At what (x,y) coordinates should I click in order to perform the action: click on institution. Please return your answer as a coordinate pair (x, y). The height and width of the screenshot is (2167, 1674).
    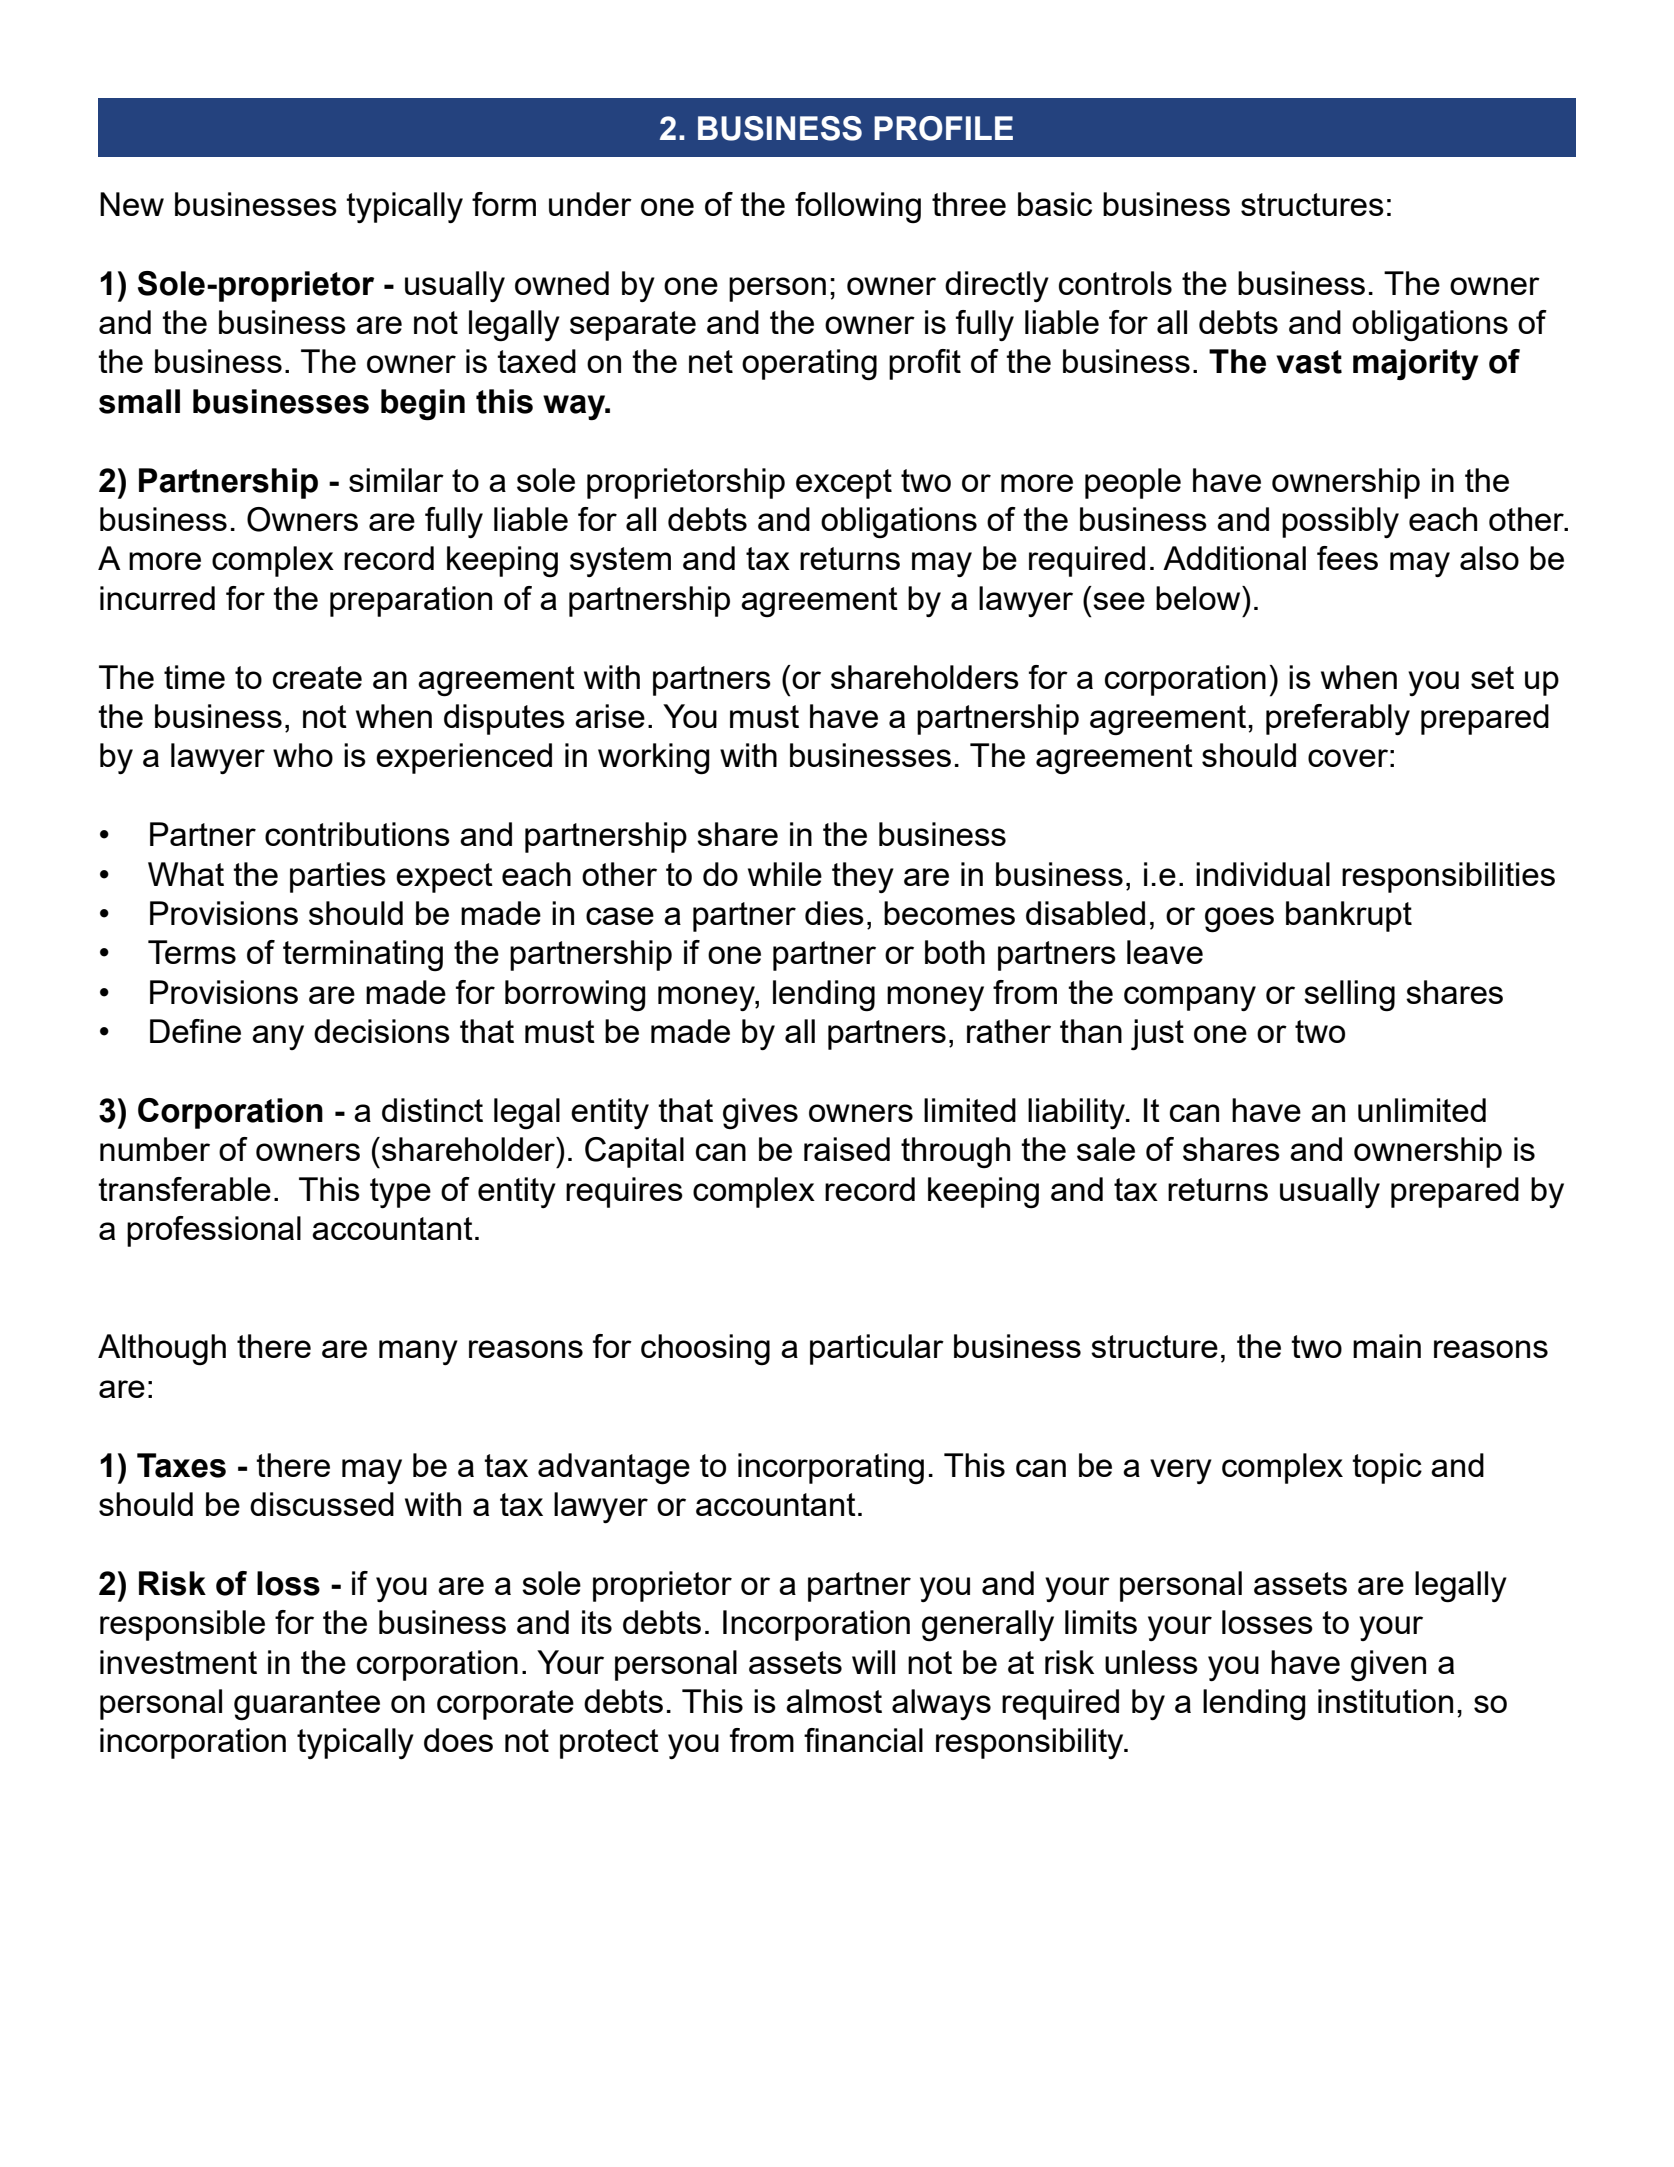
    Looking at the image, I should click on (1385, 1701).
